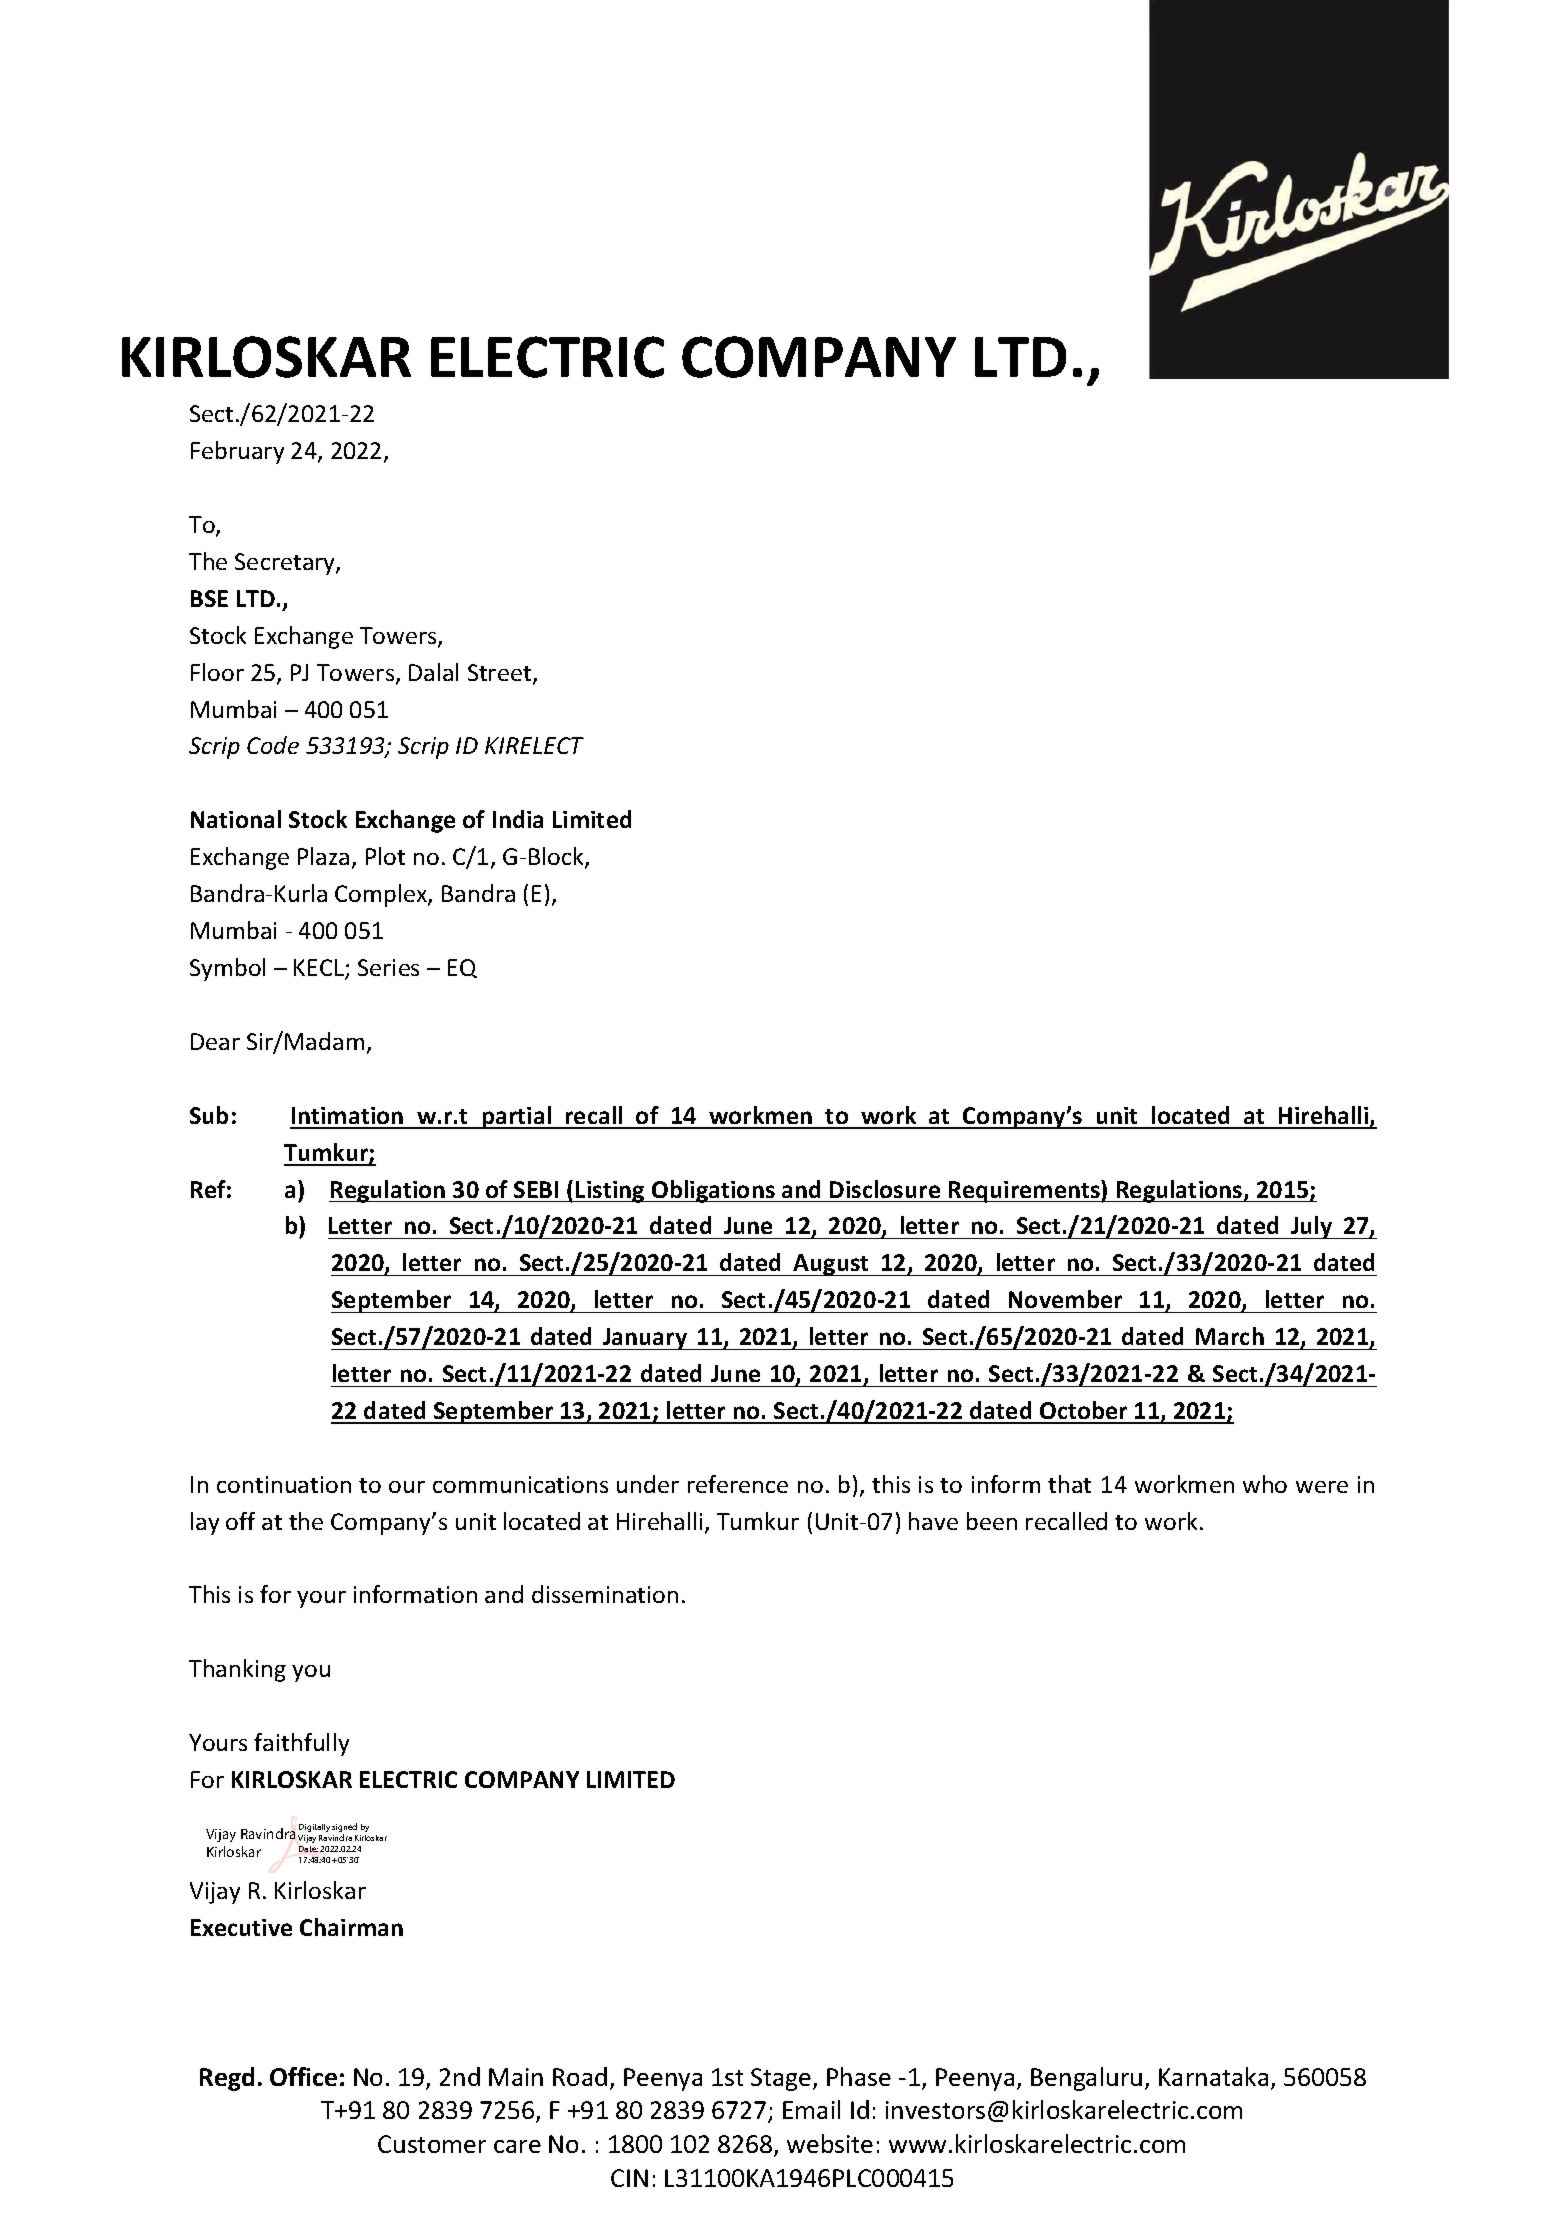 The width and height of the image is (1566, 2214). What do you see at coordinates (388, 967) in the image?
I see `Series` at bounding box center [388, 967].
